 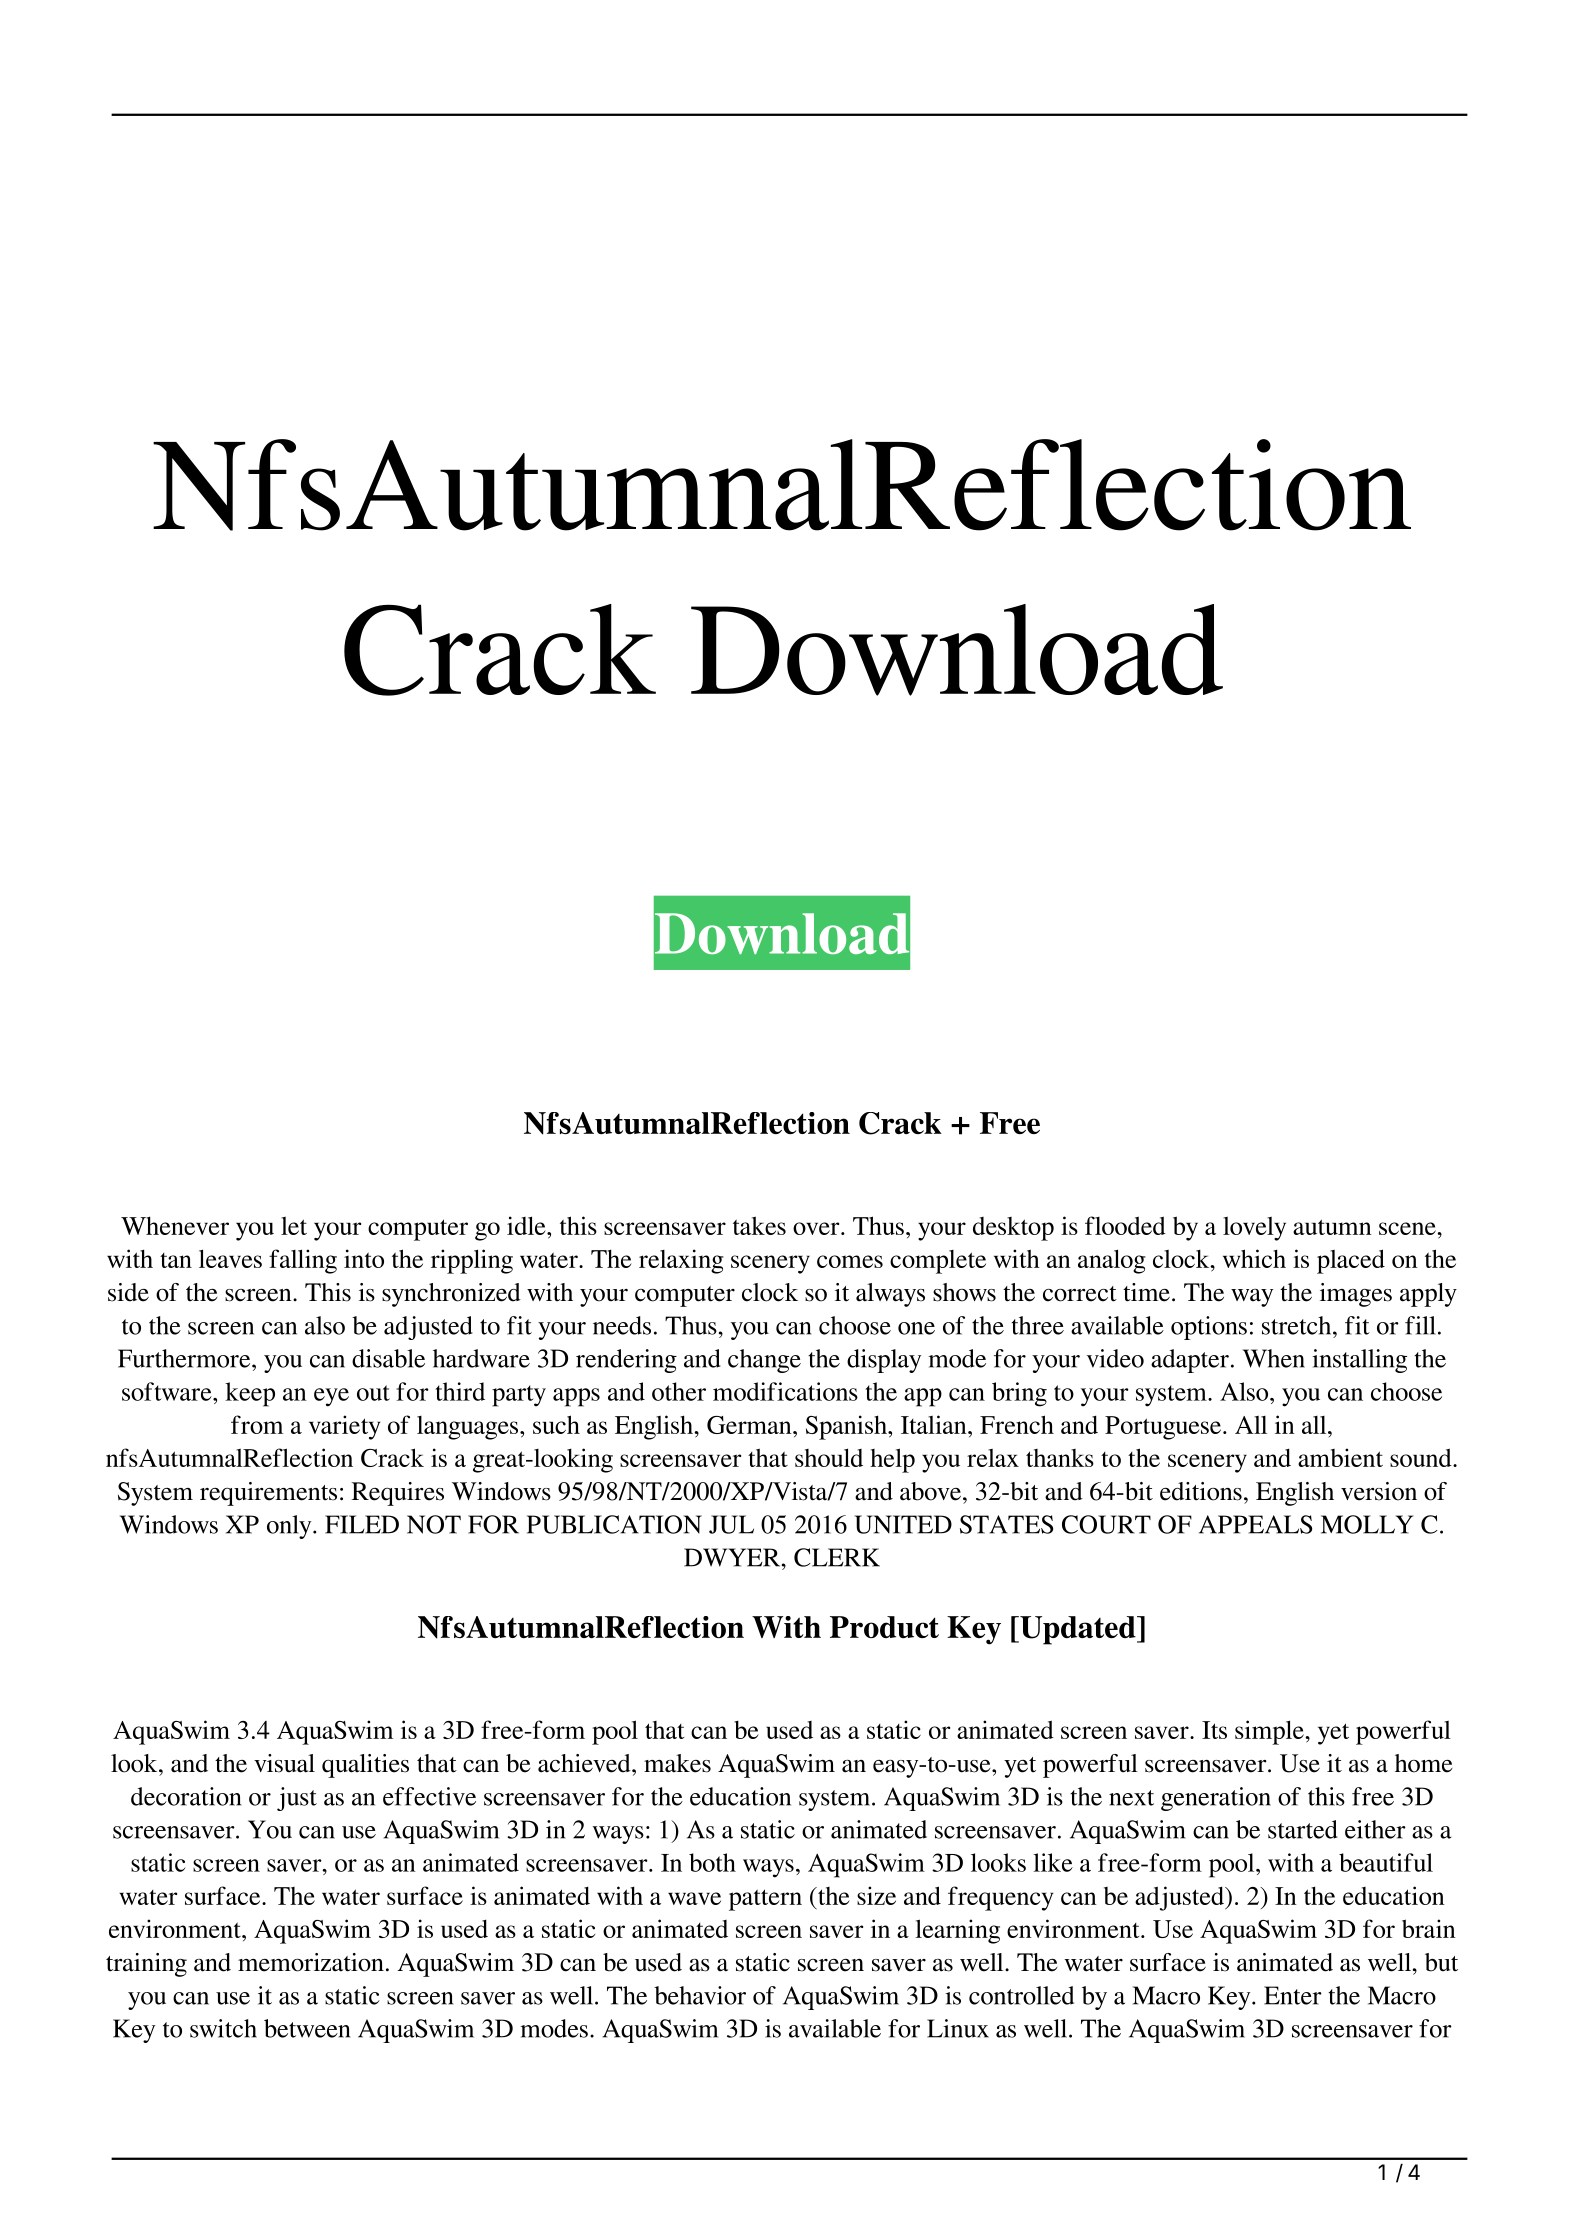 What do you see at coordinates (700, 1995) in the screenshot?
I see `behavior` at bounding box center [700, 1995].
